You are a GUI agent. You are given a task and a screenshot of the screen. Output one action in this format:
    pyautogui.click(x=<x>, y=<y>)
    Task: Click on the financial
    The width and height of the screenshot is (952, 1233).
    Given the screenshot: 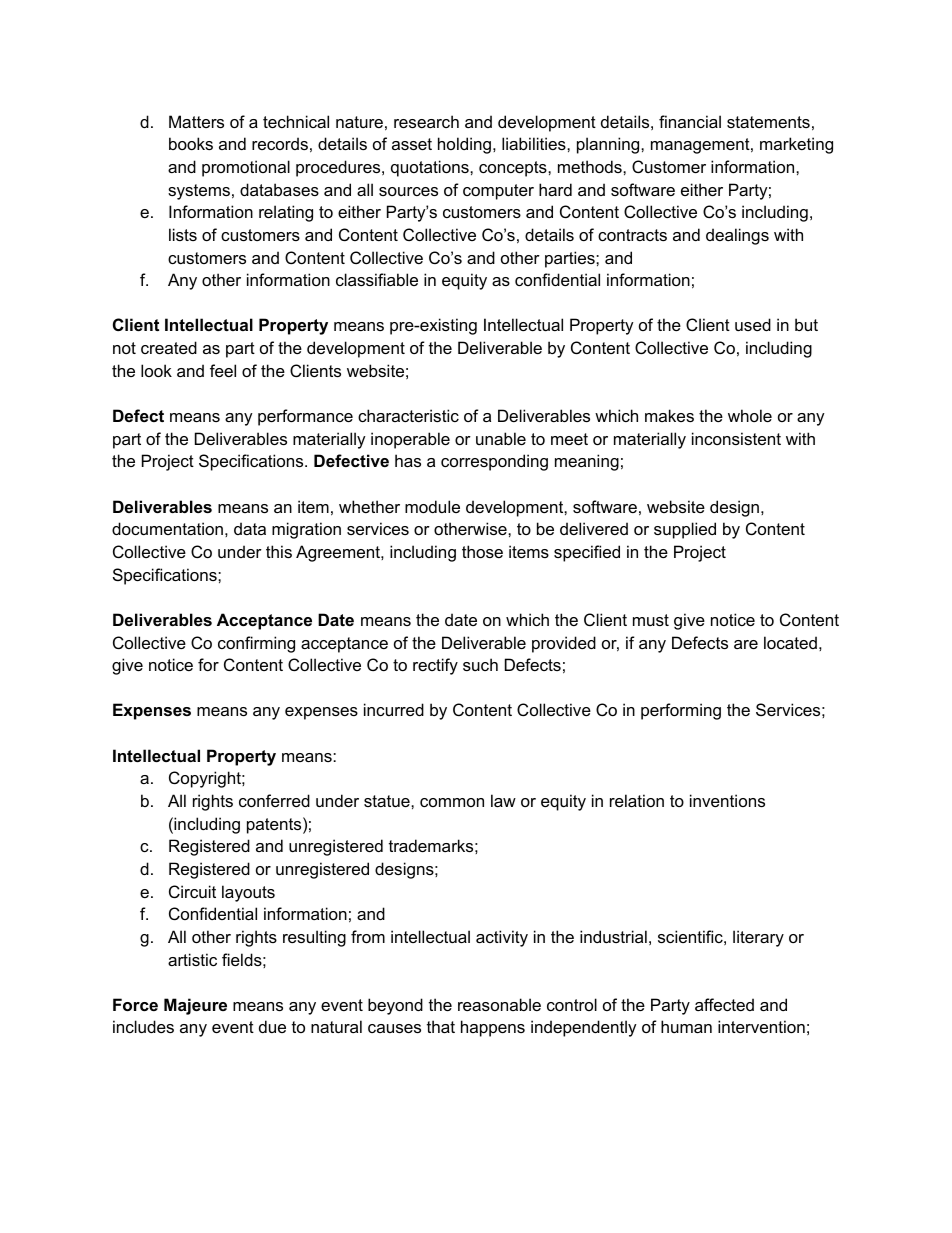 What is the action you would take?
    pyautogui.click(x=690, y=121)
